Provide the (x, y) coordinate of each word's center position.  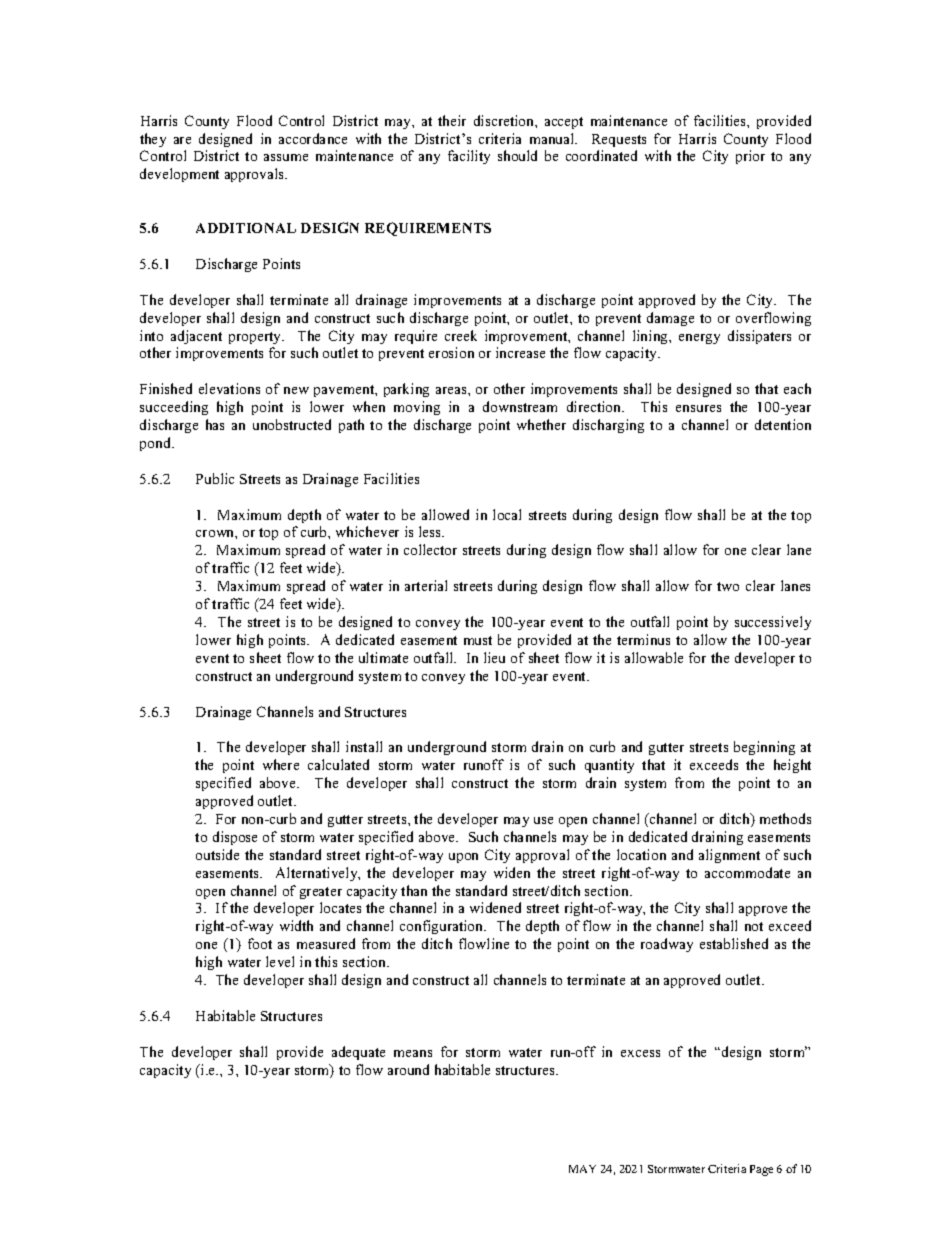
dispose (235, 838)
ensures (698, 408)
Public (215, 478)
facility (469, 157)
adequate (358, 1053)
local (507, 514)
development (179, 175)
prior (750, 157)
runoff (484, 764)
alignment (729, 856)
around (408, 1069)
